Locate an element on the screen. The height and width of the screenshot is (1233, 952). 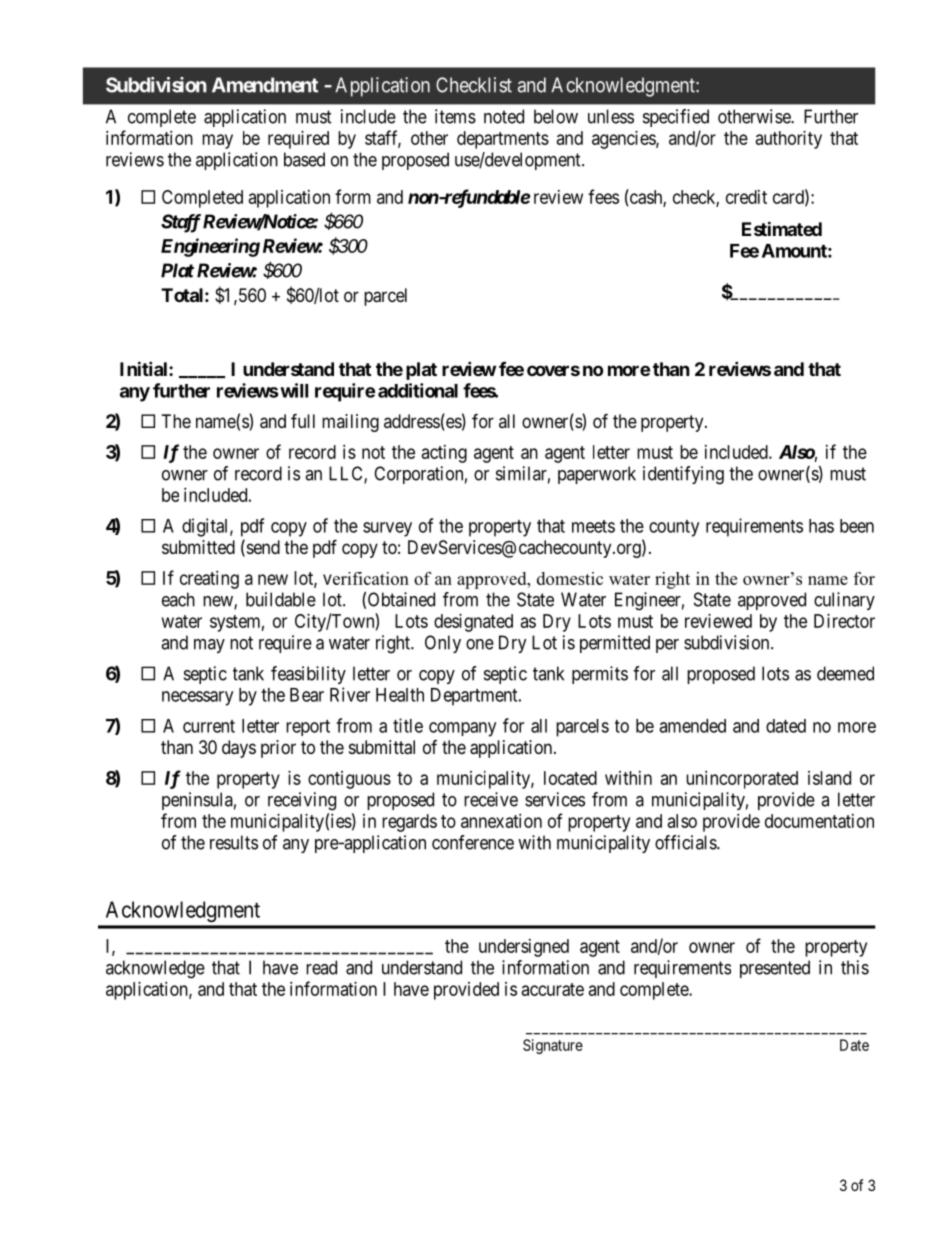
additional is located at coordinates (418, 390).
